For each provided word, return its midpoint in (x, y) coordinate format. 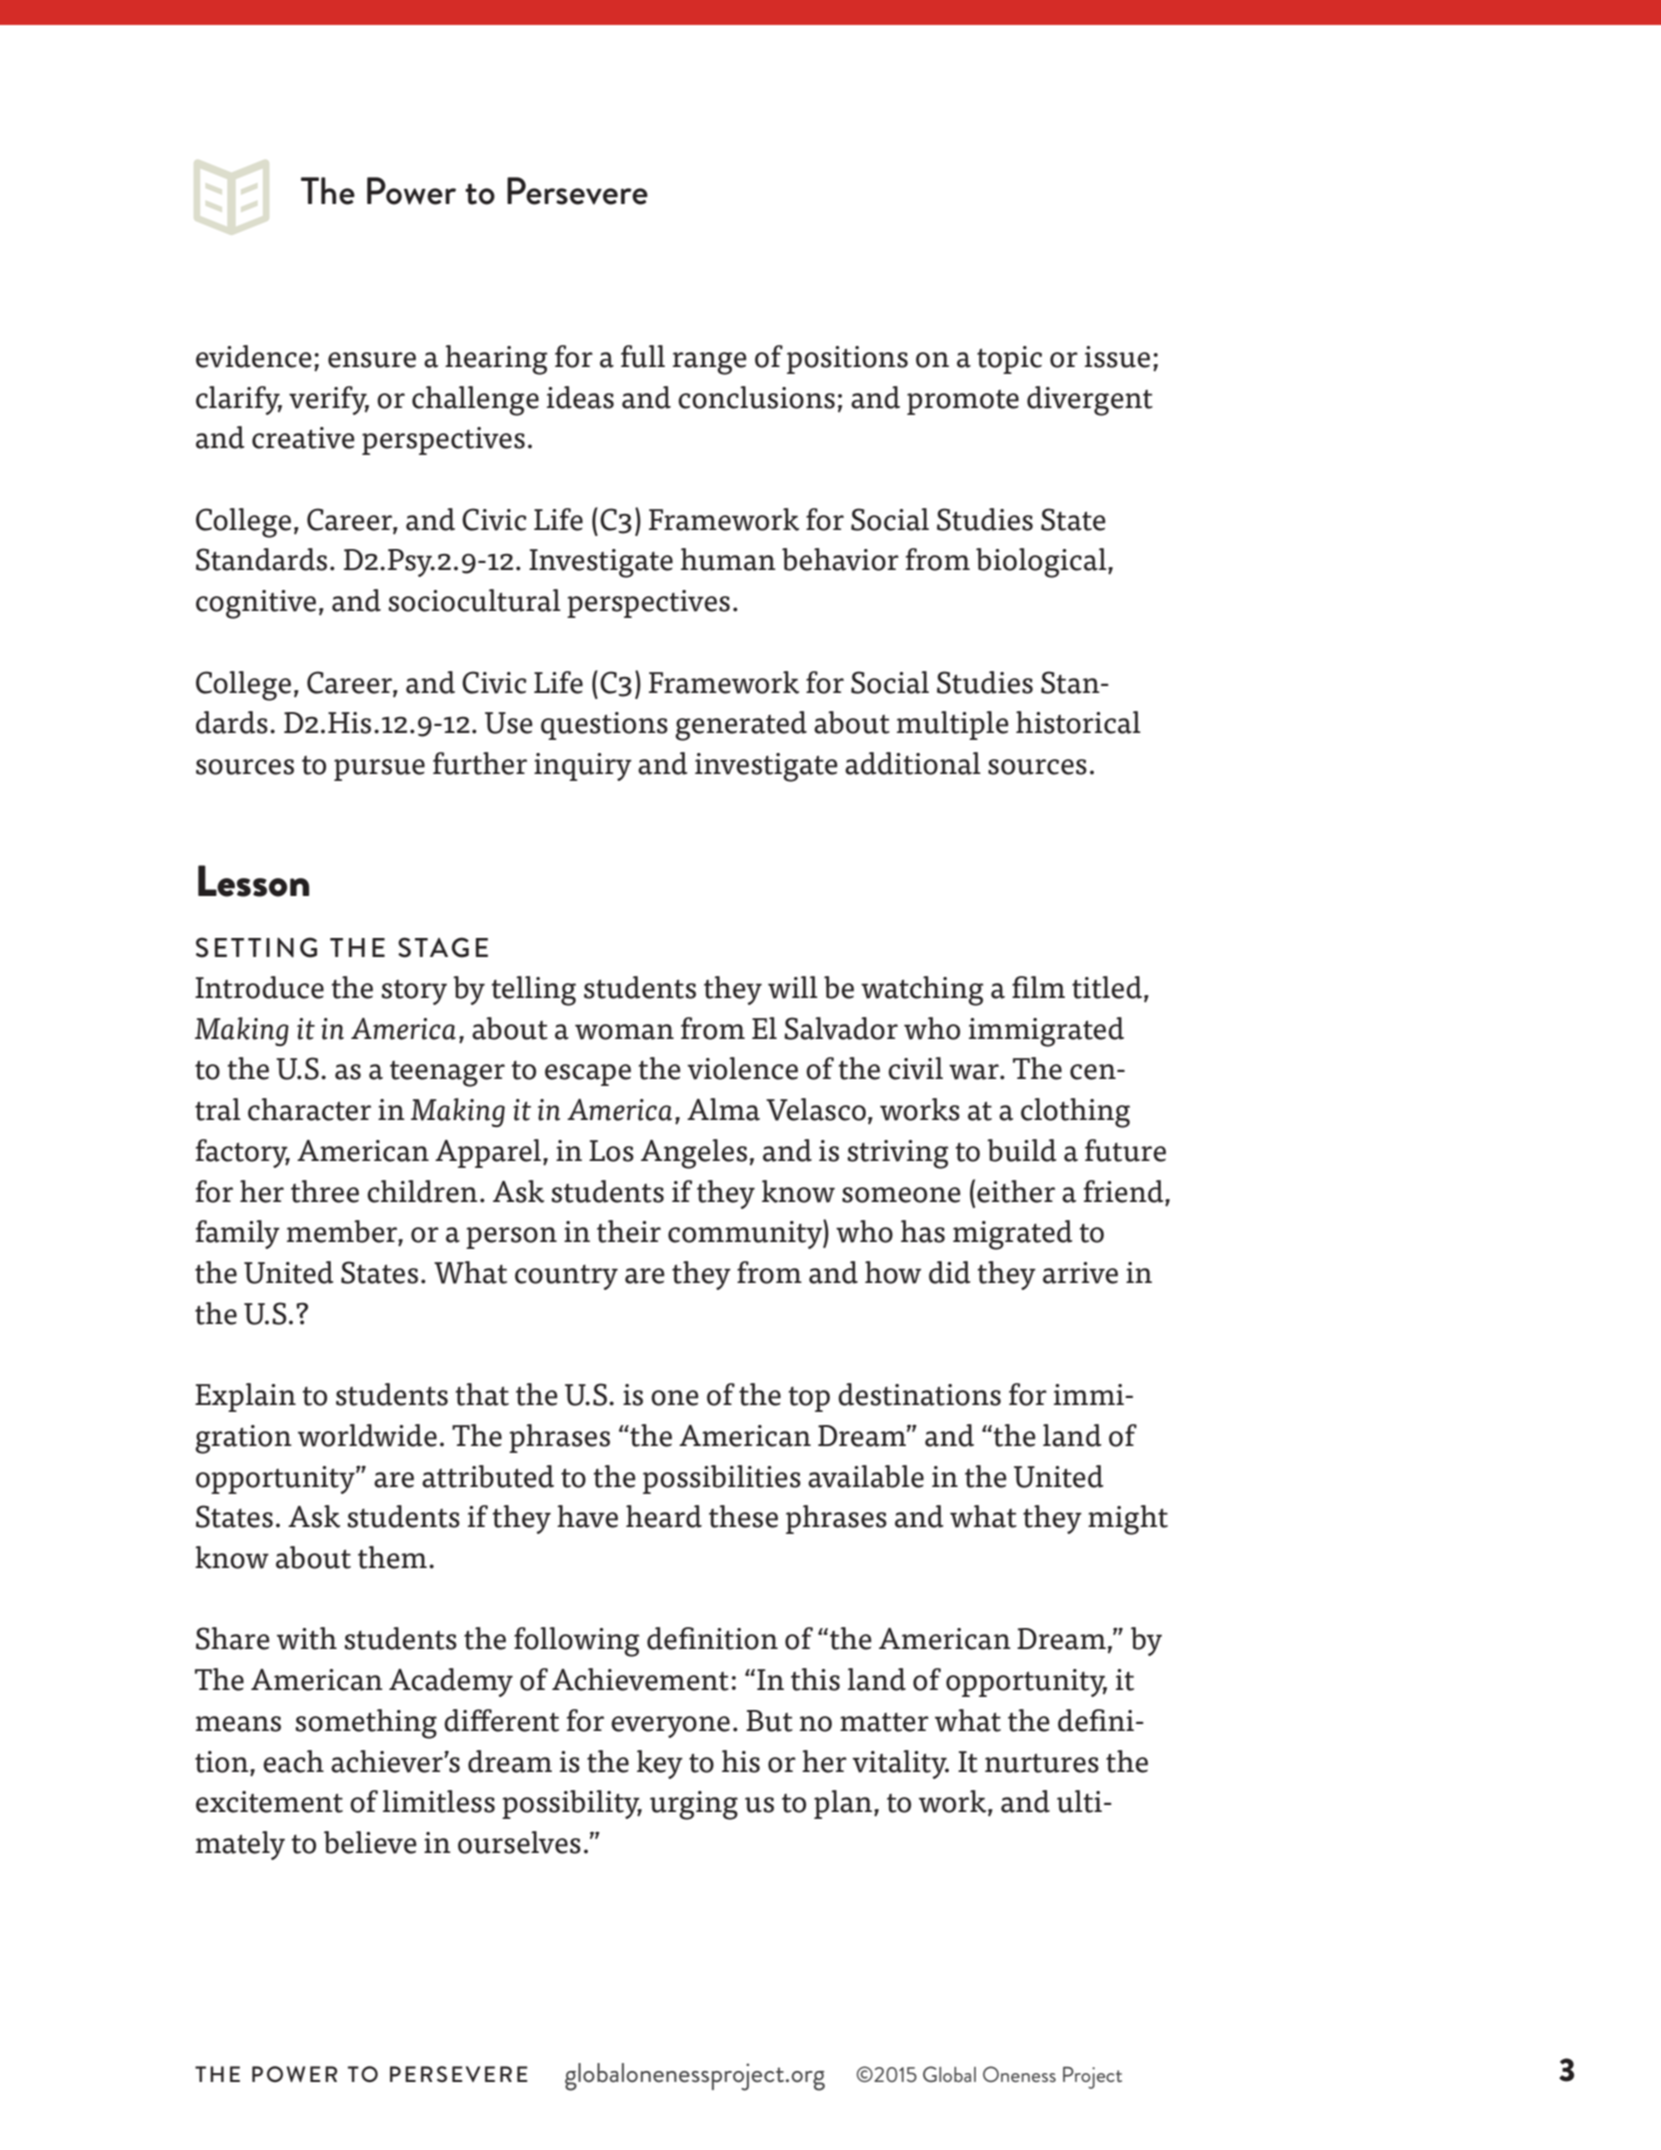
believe (370, 1842)
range (709, 363)
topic (1009, 360)
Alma (723, 1109)
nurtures (1042, 1763)
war (975, 1072)
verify (329, 400)
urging (694, 1805)
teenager (447, 1074)
